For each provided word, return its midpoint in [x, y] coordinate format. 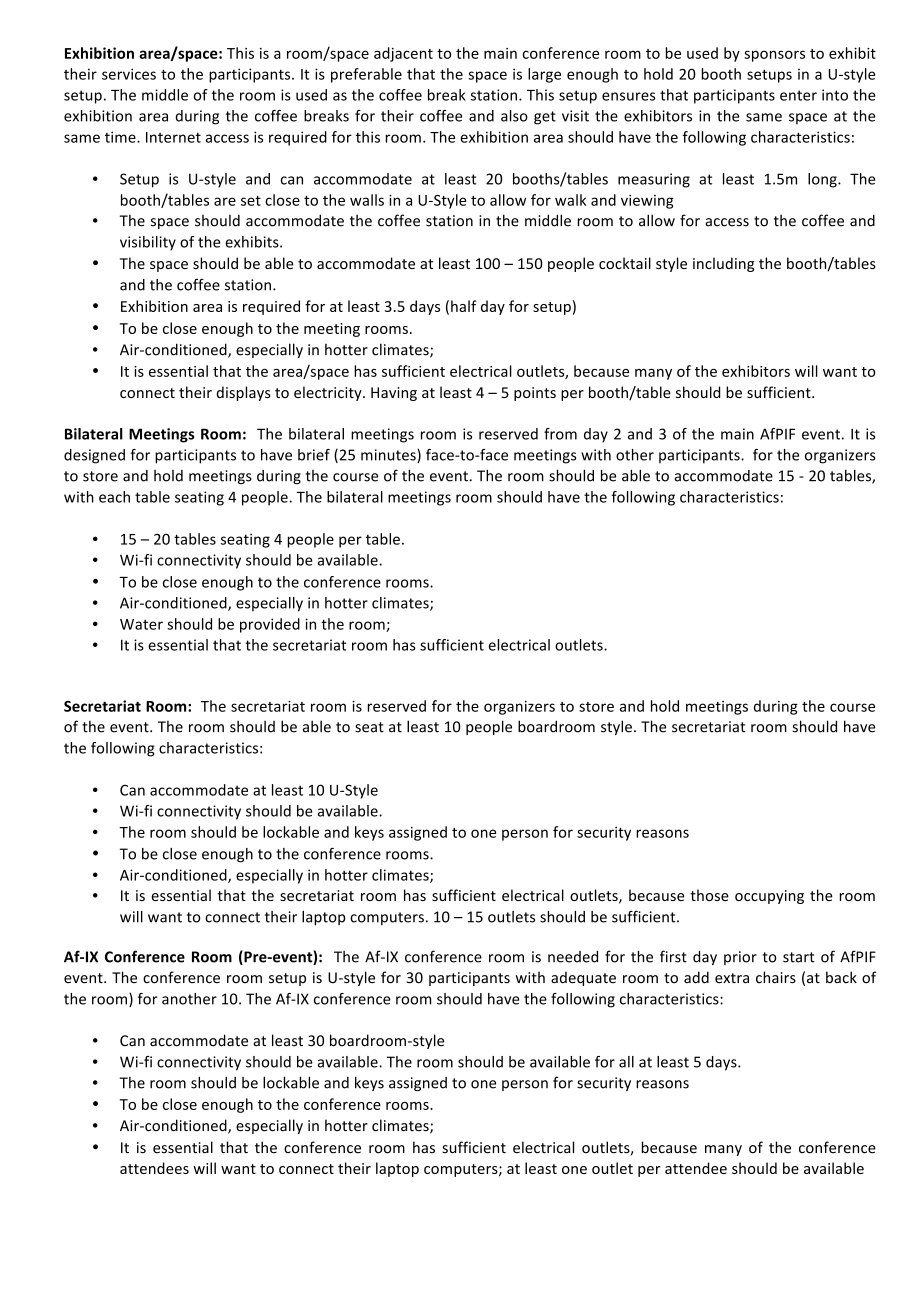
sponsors [774, 56]
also [514, 116]
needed [573, 957]
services [129, 74]
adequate [583, 978]
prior [740, 958]
